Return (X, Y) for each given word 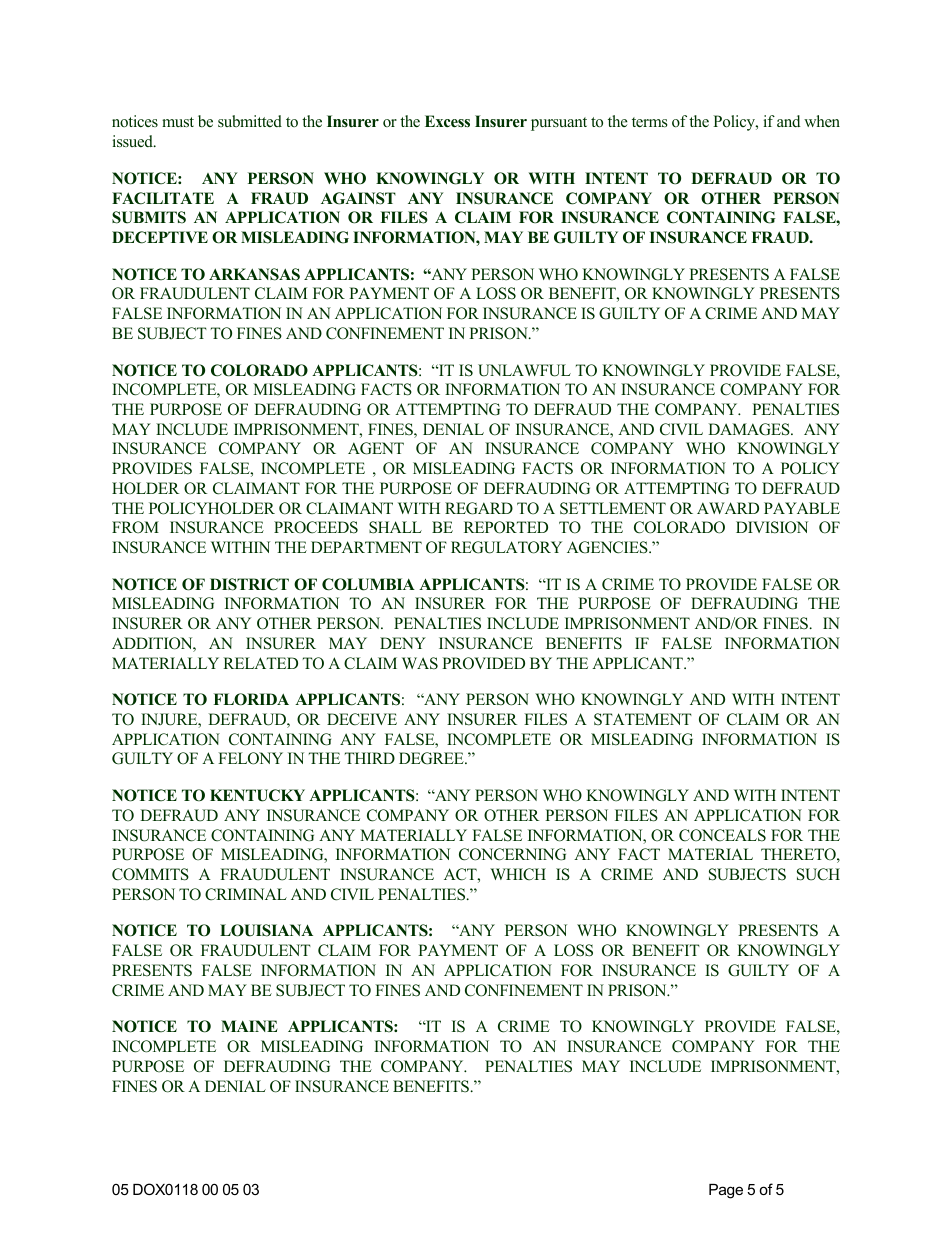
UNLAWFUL (524, 370)
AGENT (376, 448)
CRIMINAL (246, 894)
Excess (447, 121)
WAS (420, 663)
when (822, 121)
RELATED (260, 663)
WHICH (518, 874)
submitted (250, 121)
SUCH (818, 874)
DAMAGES (750, 429)
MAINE (249, 1026)
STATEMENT (643, 719)
